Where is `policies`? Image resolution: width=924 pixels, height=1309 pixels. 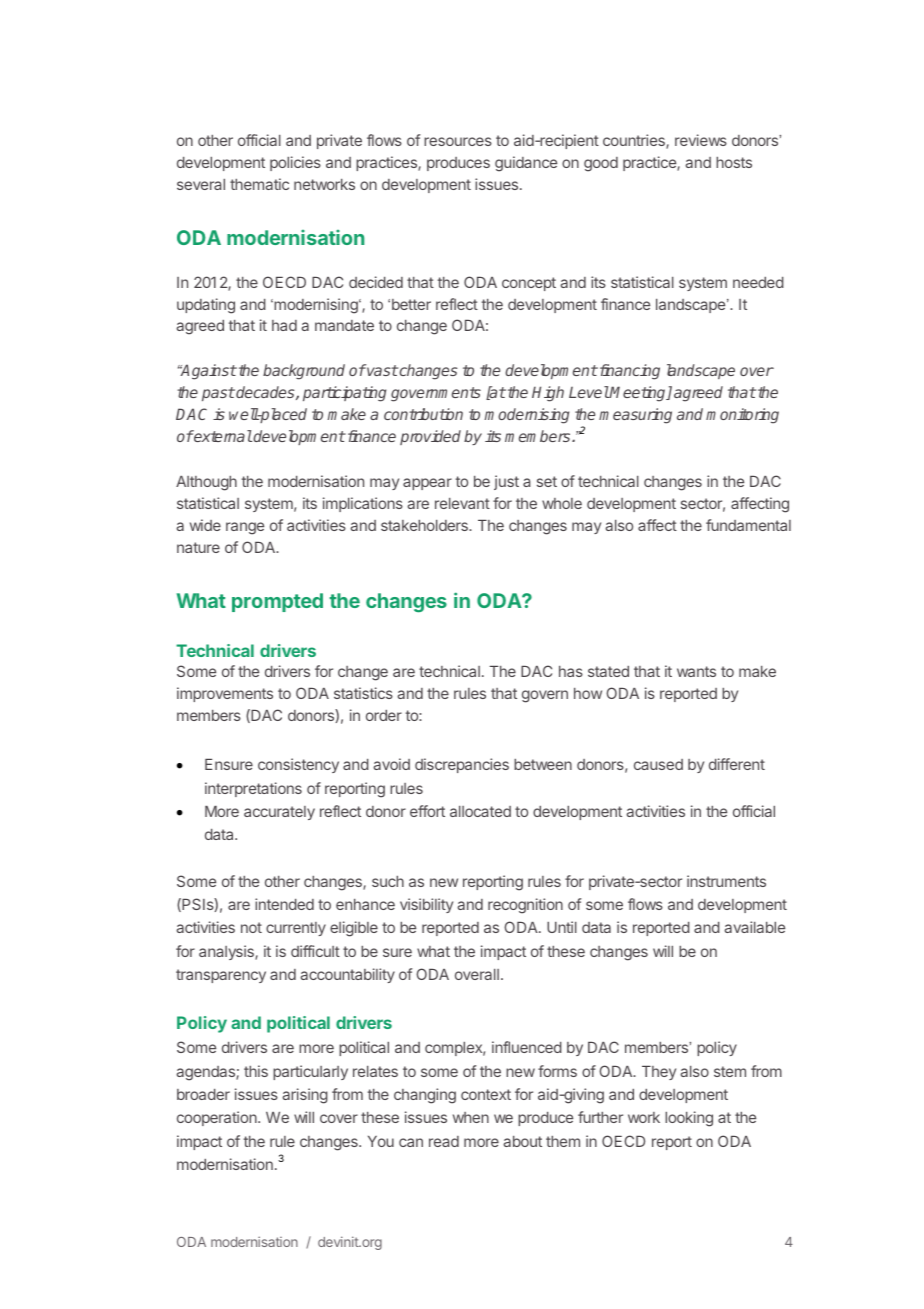
policies is located at coordinates (295, 163).
